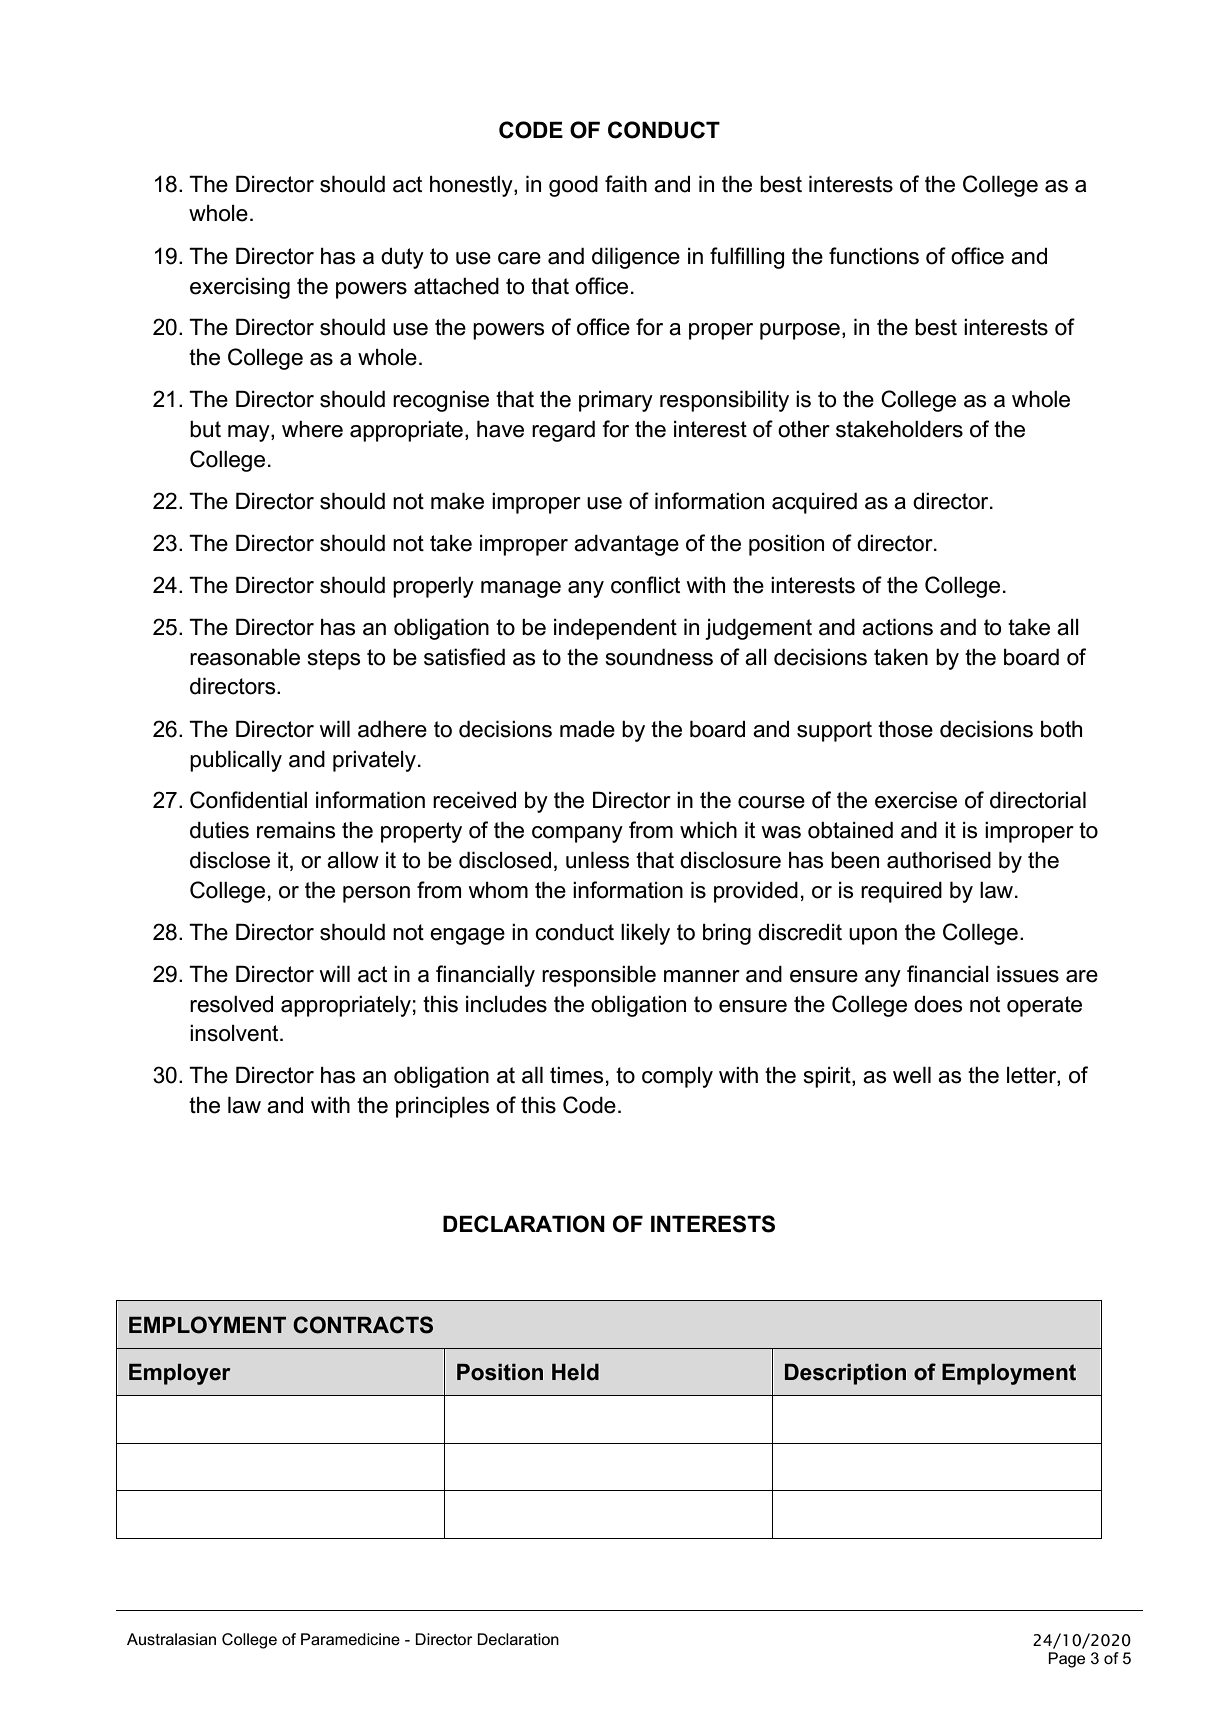 This screenshot has width=1218, height=1723. I want to click on exercising, so click(240, 288).
